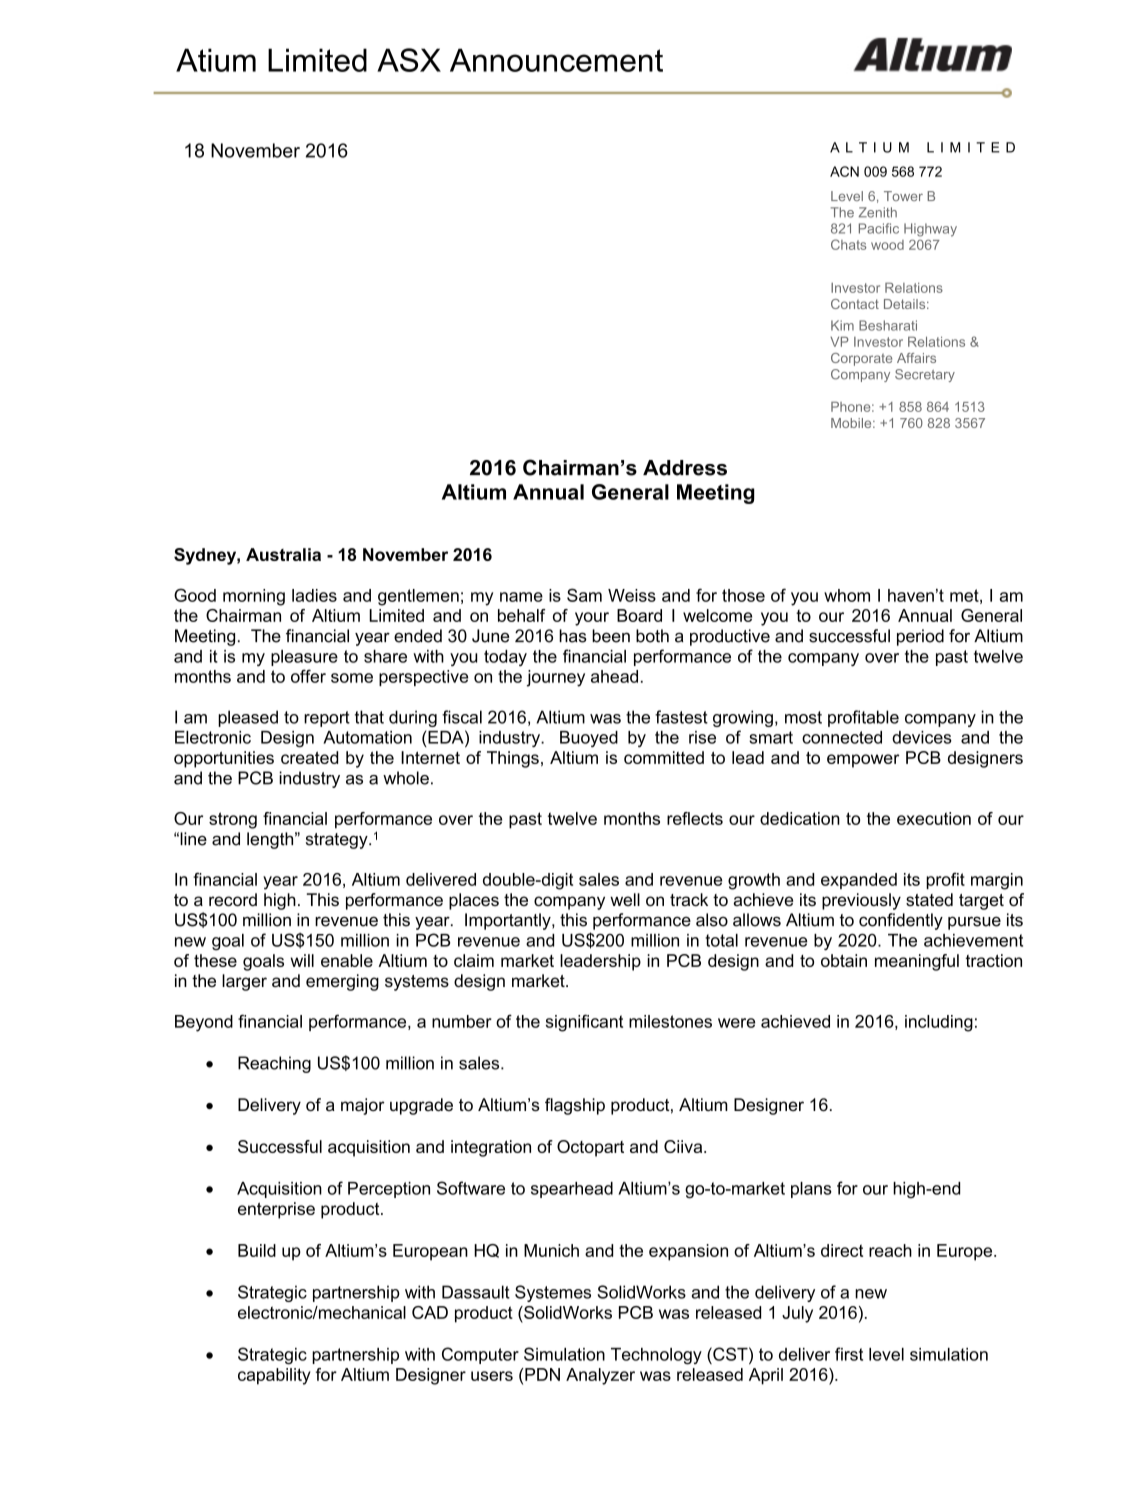  I want to click on strong, so click(233, 820).
